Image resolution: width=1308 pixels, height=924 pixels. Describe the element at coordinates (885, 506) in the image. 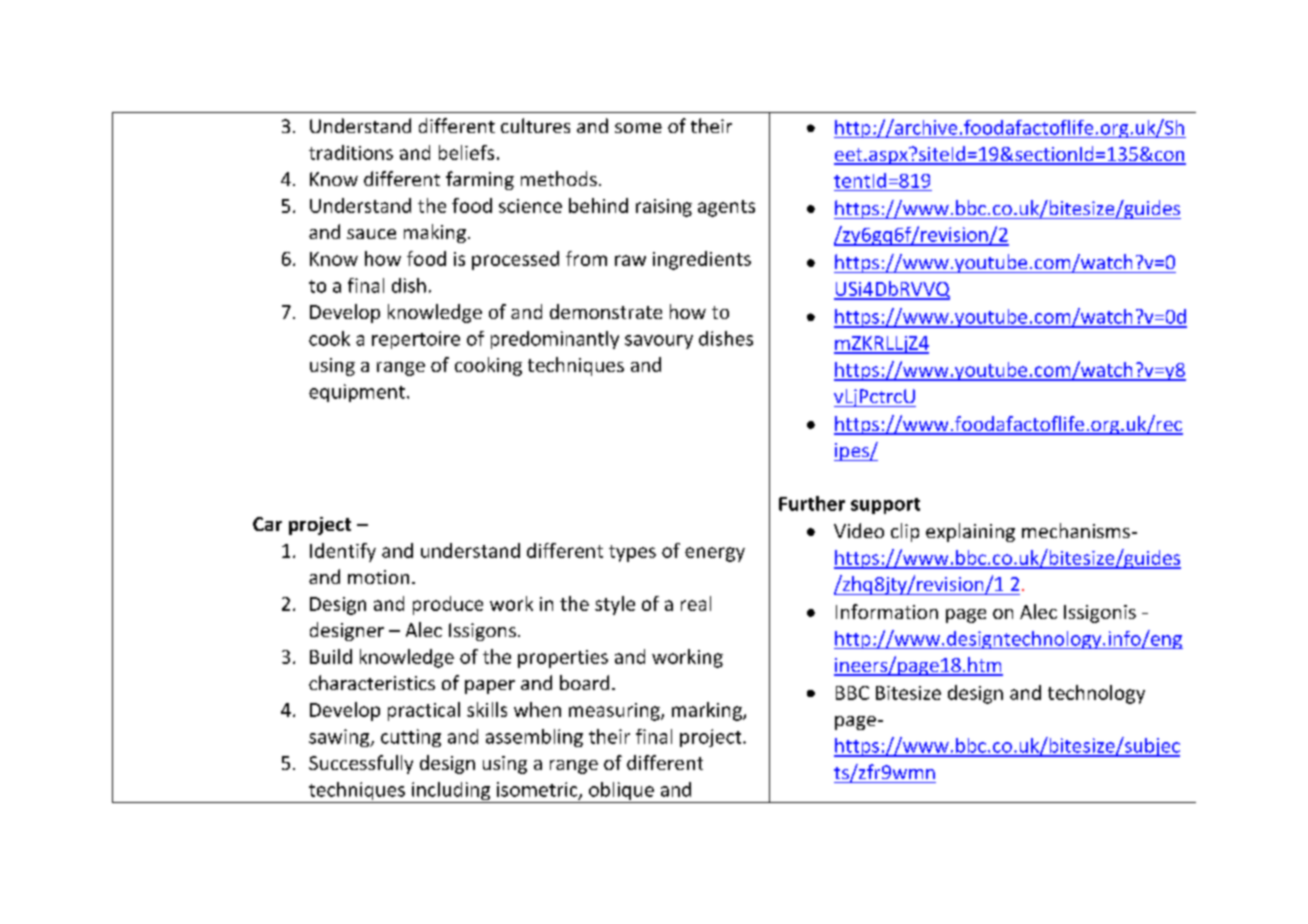

I see `support` at that location.
